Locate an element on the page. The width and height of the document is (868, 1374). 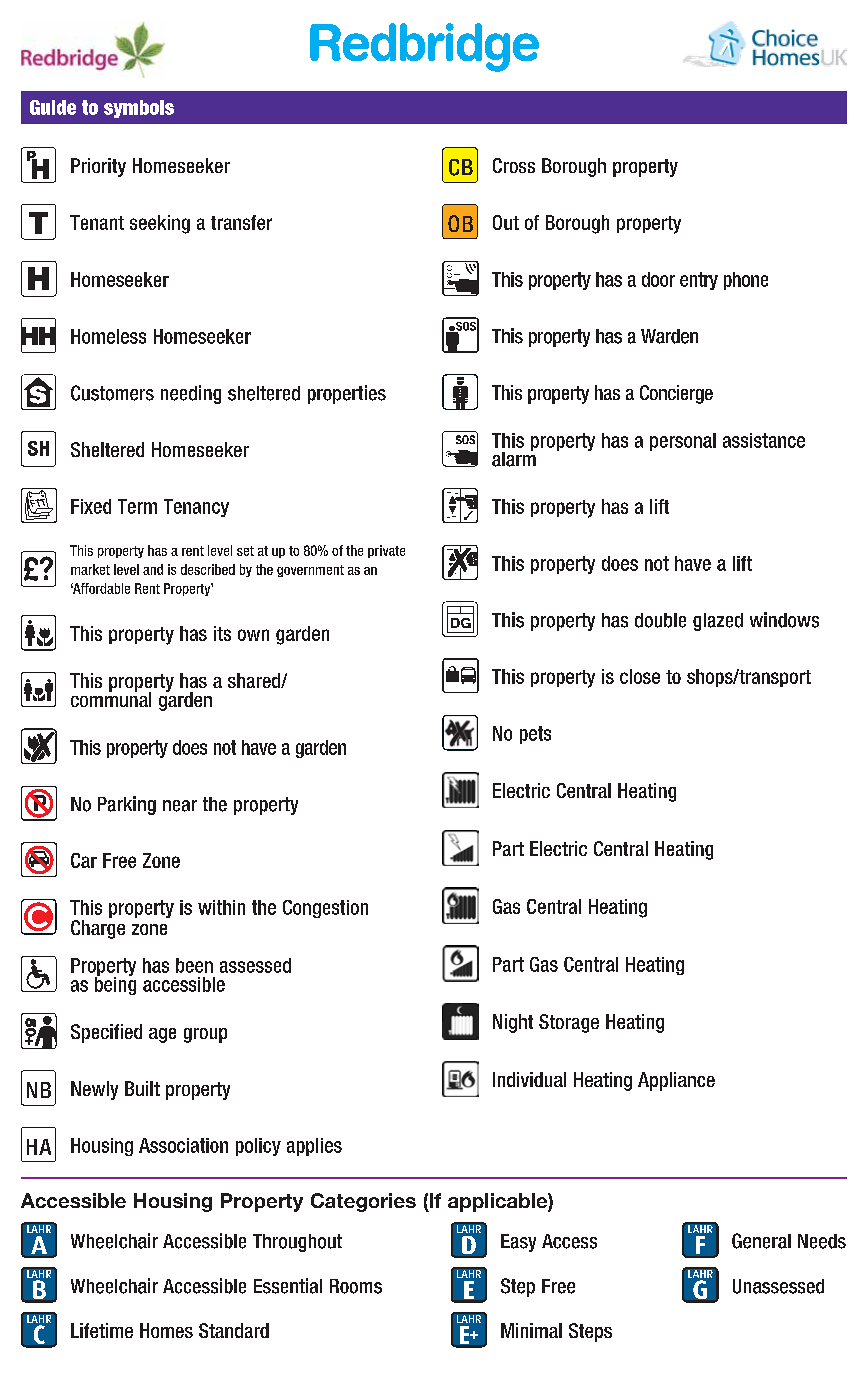
phone is located at coordinates (746, 281).
